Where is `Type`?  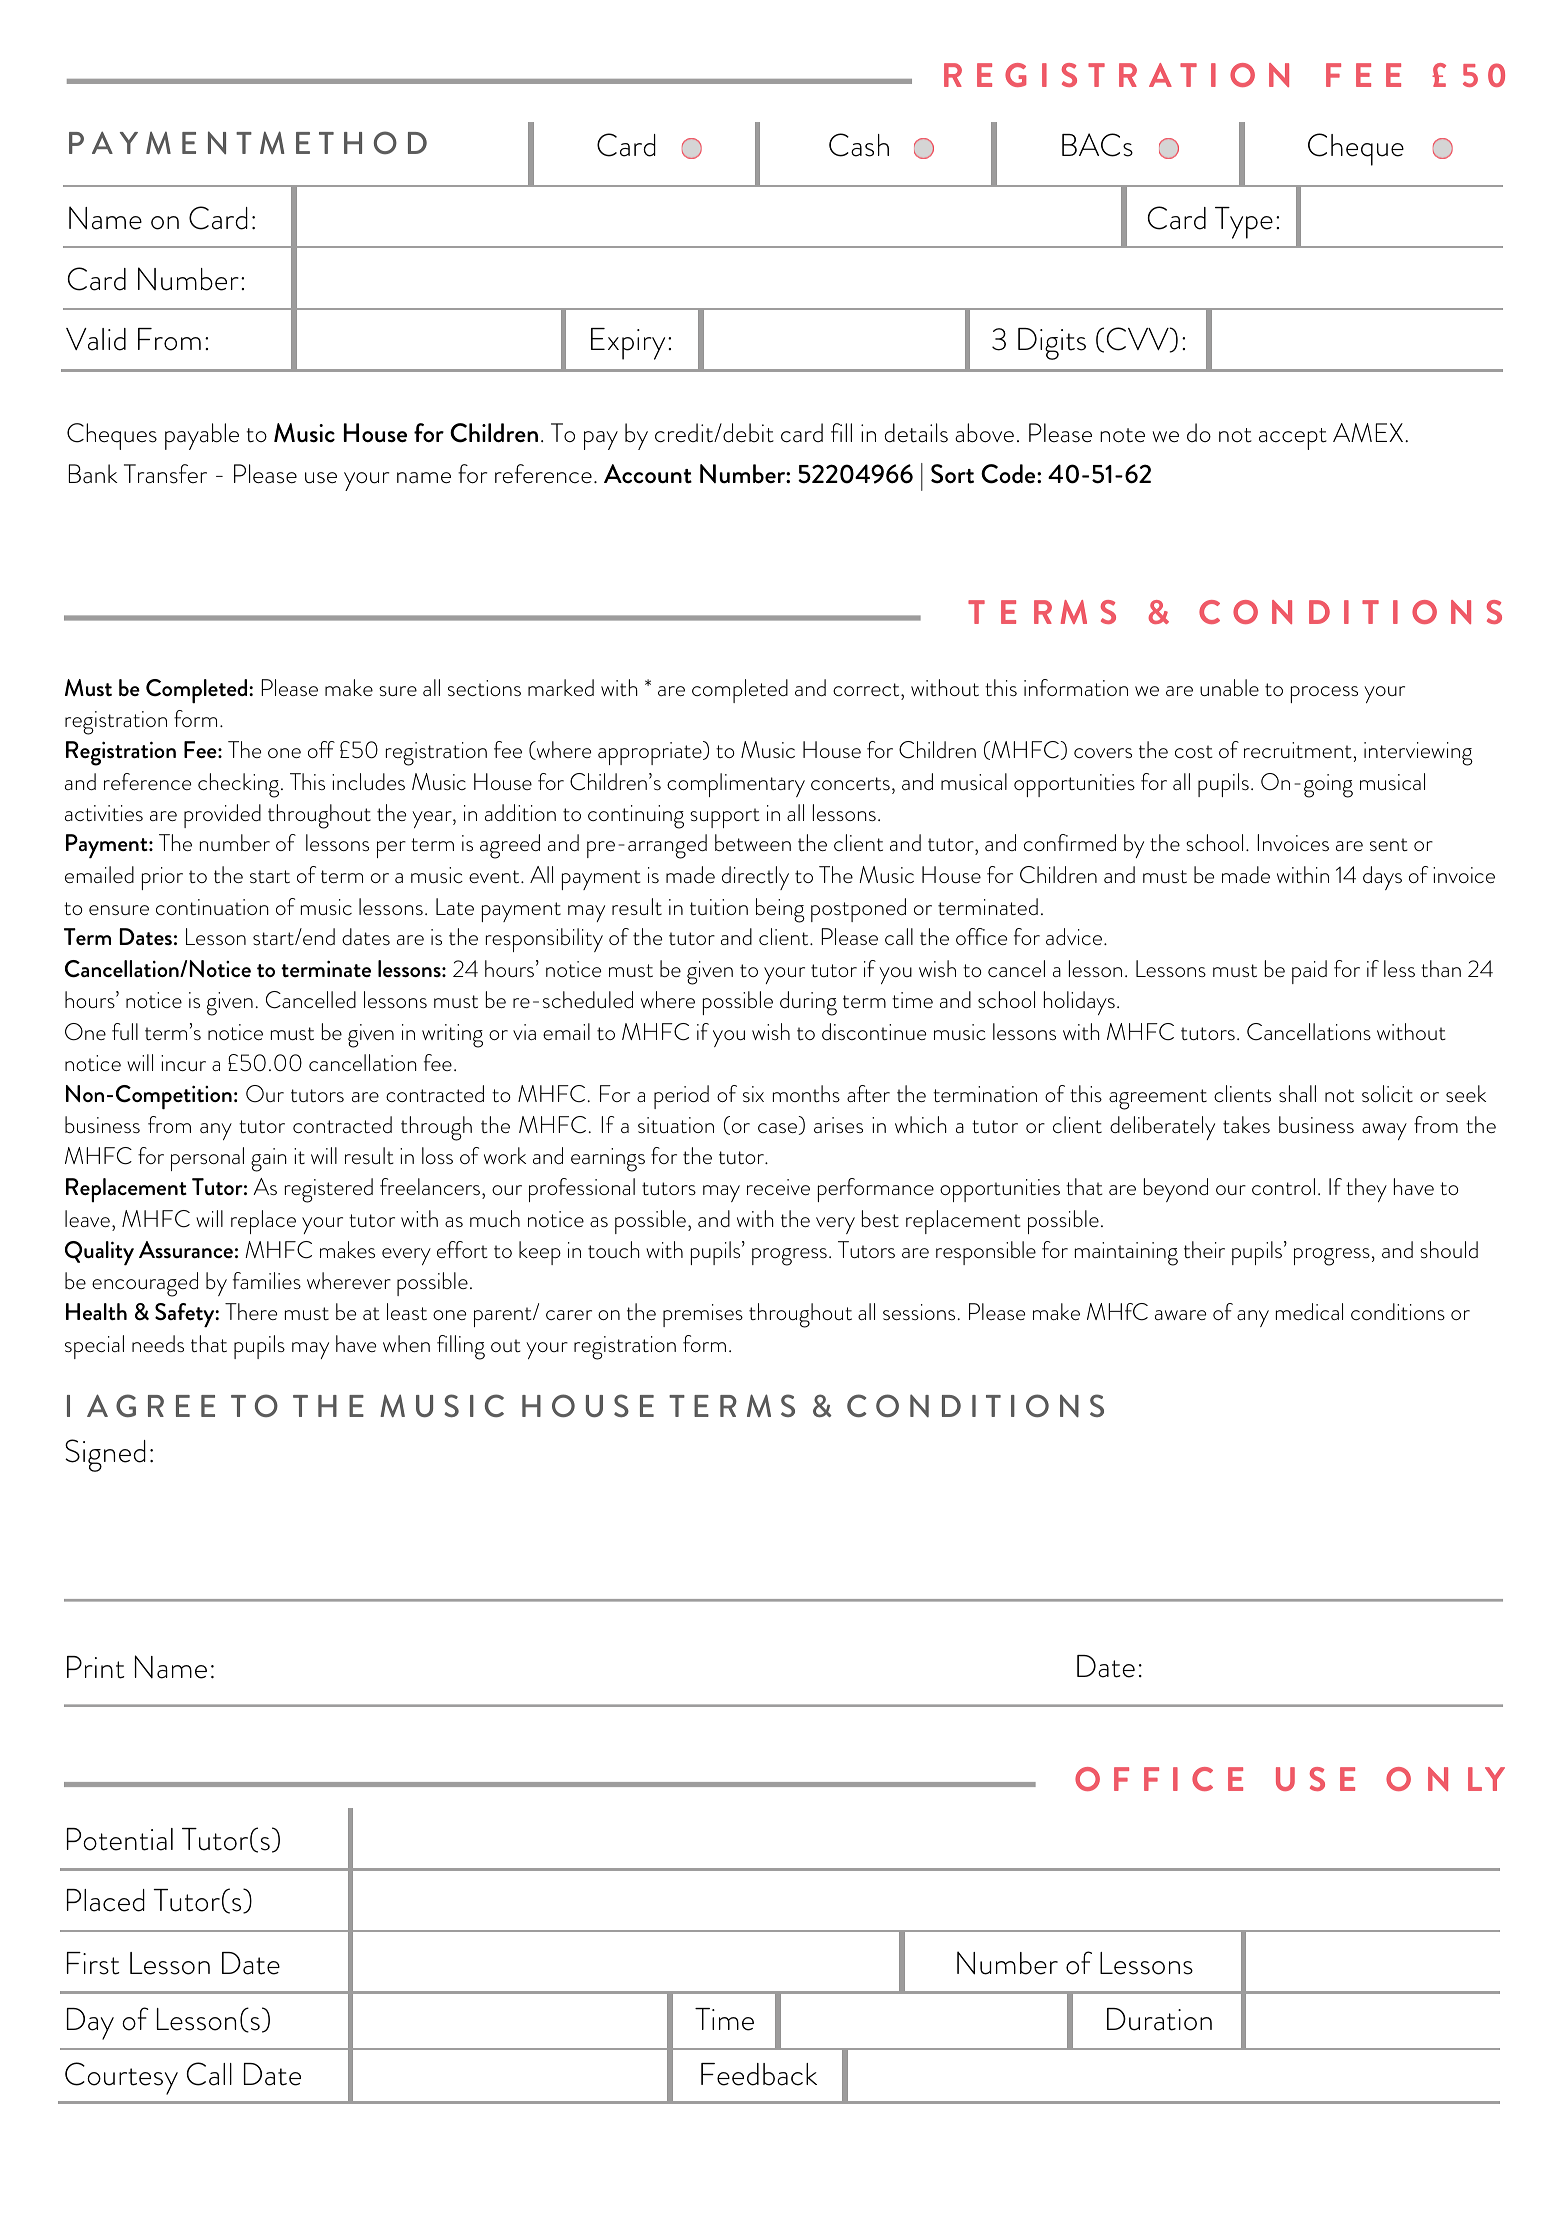
Type is located at coordinates (1244, 223).
